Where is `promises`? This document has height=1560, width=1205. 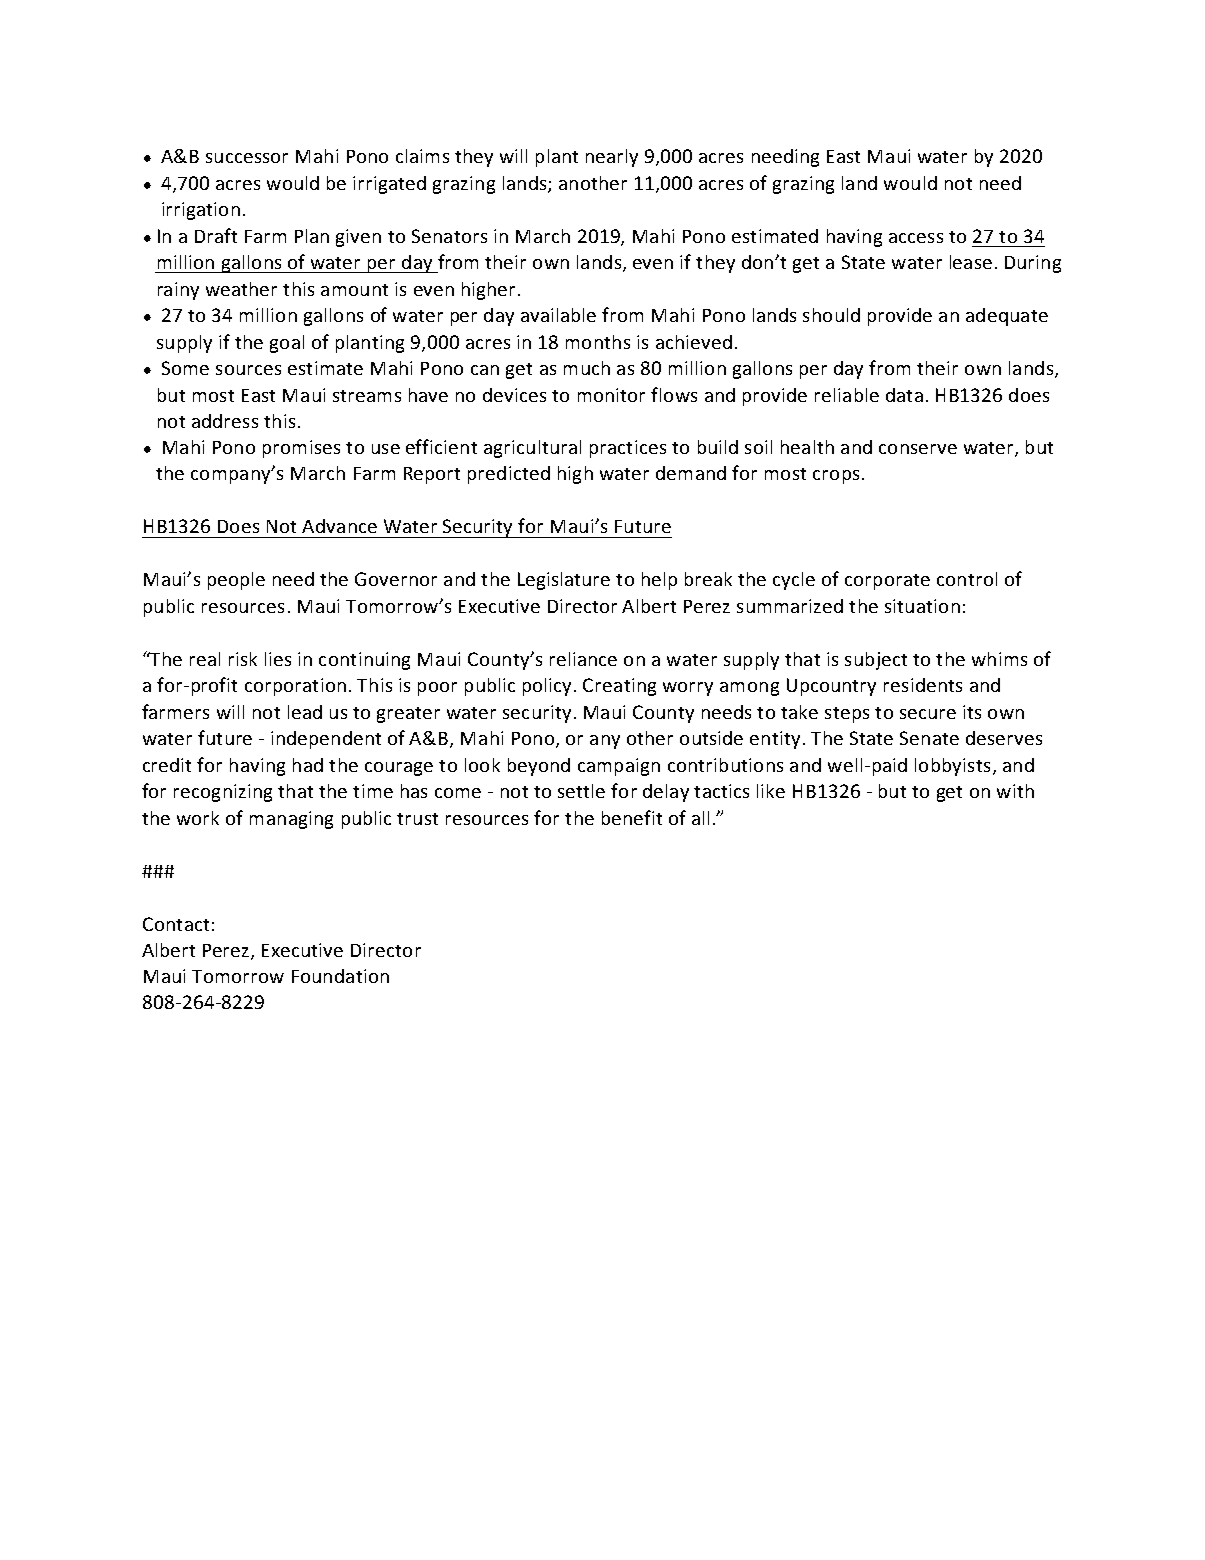
promises is located at coordinates (301, 449).
